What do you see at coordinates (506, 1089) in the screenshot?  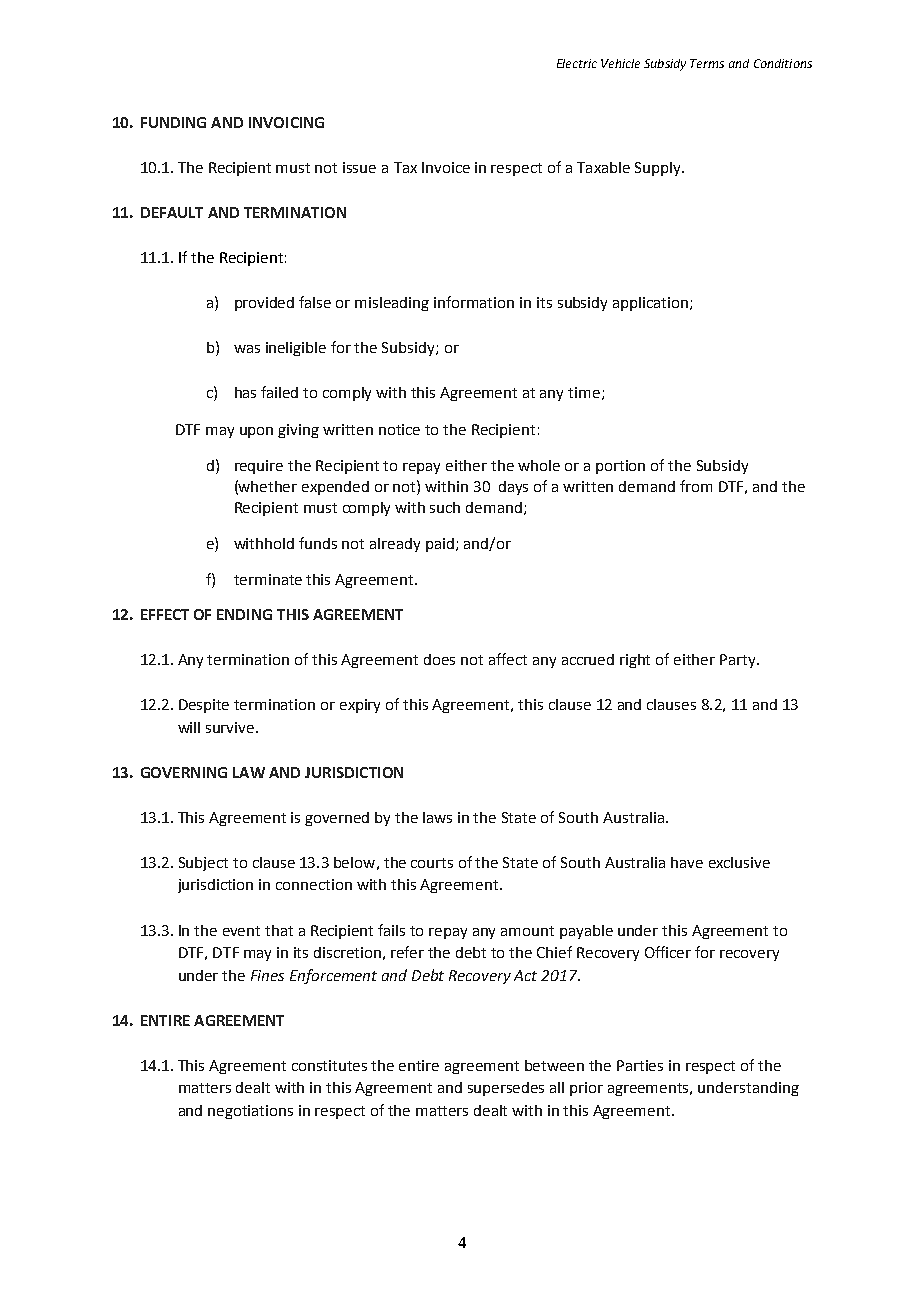 I see `supersedes` at bounding box center [506, 1089].
